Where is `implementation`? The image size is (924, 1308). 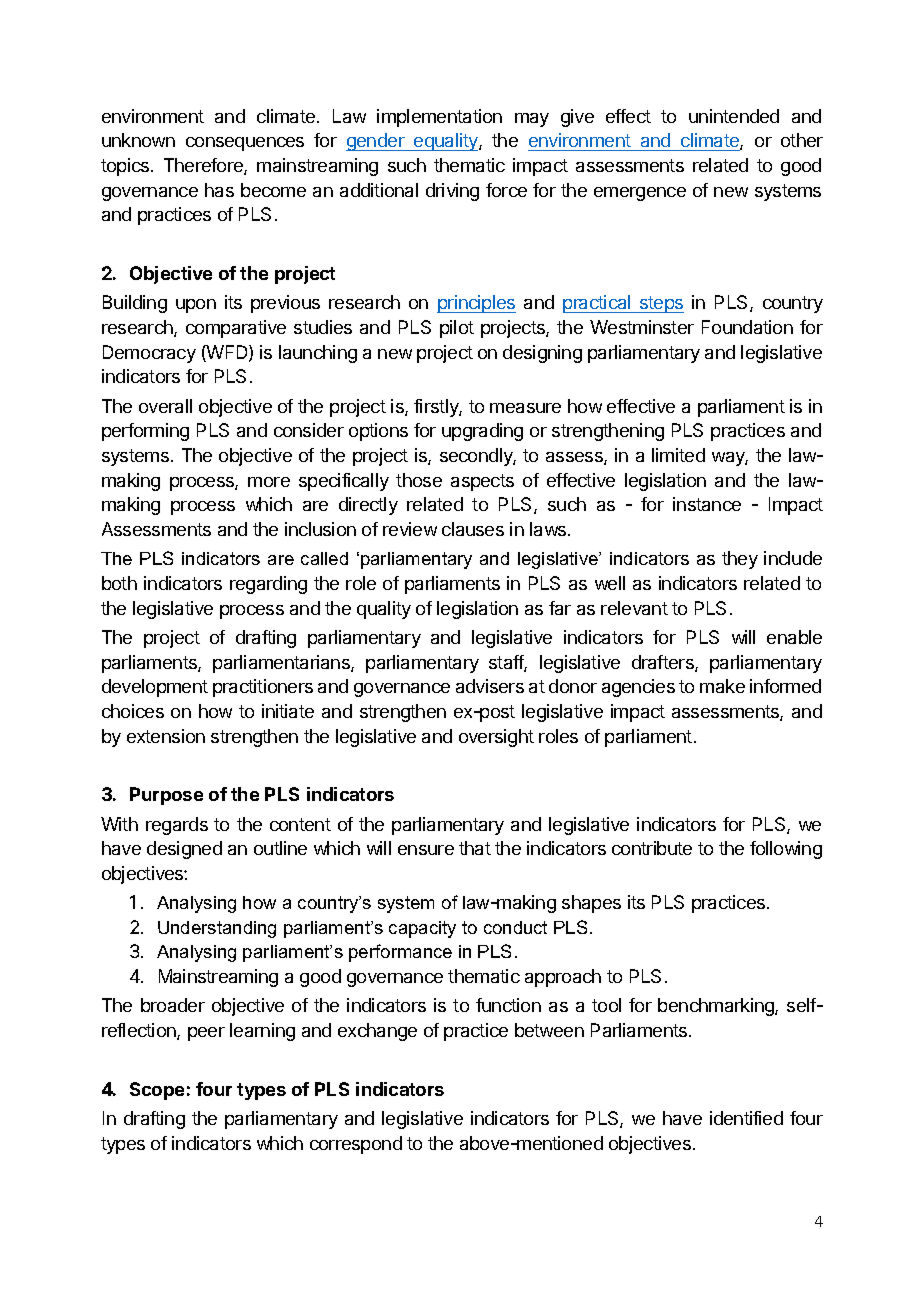
implementation is located at coordinates (439, 118).
